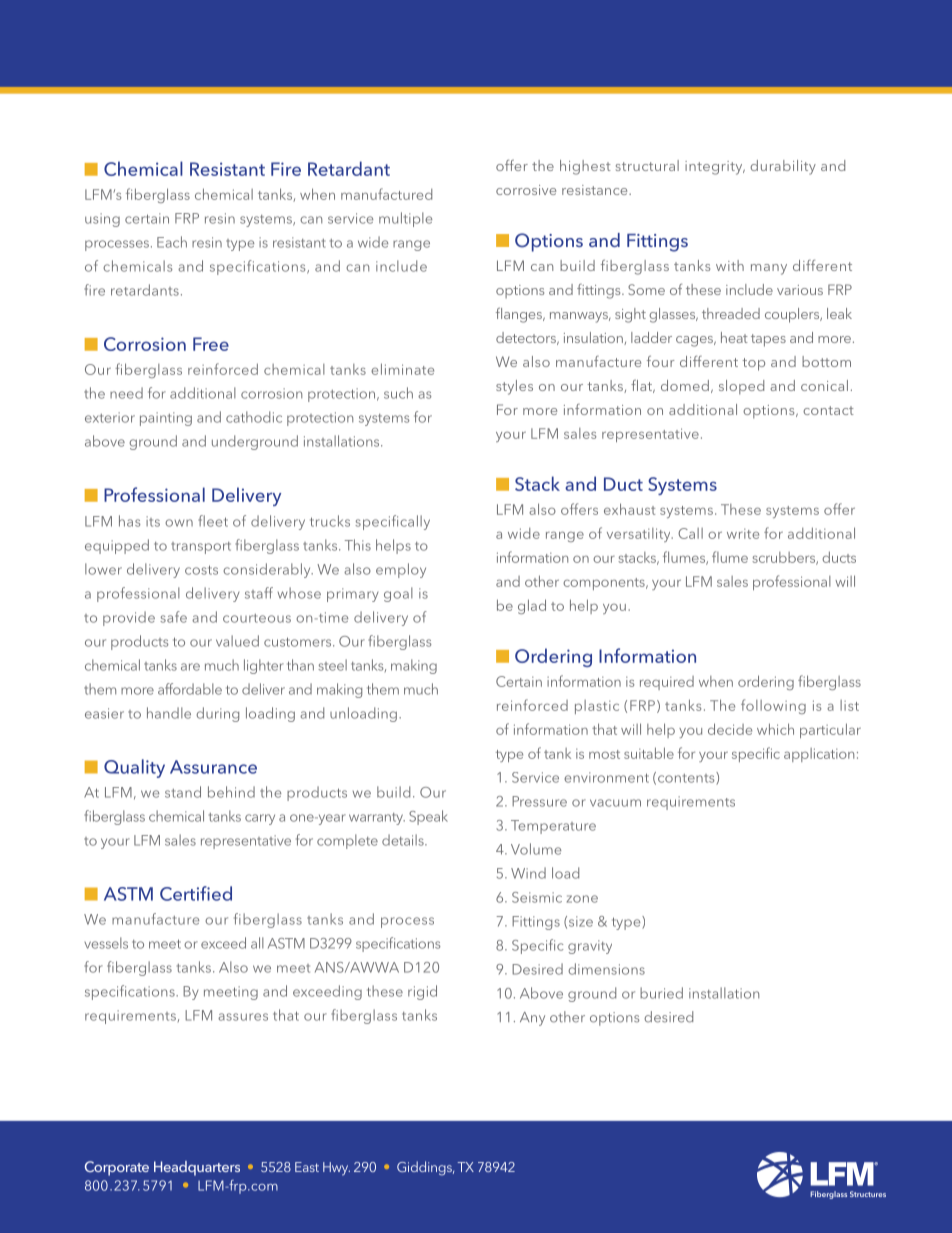 The width and height of the screenshot is (952, 1233). What do you see at coordinates (172, 242) in the screenshot?
I see `Each` at bounding box center [172, 242].
